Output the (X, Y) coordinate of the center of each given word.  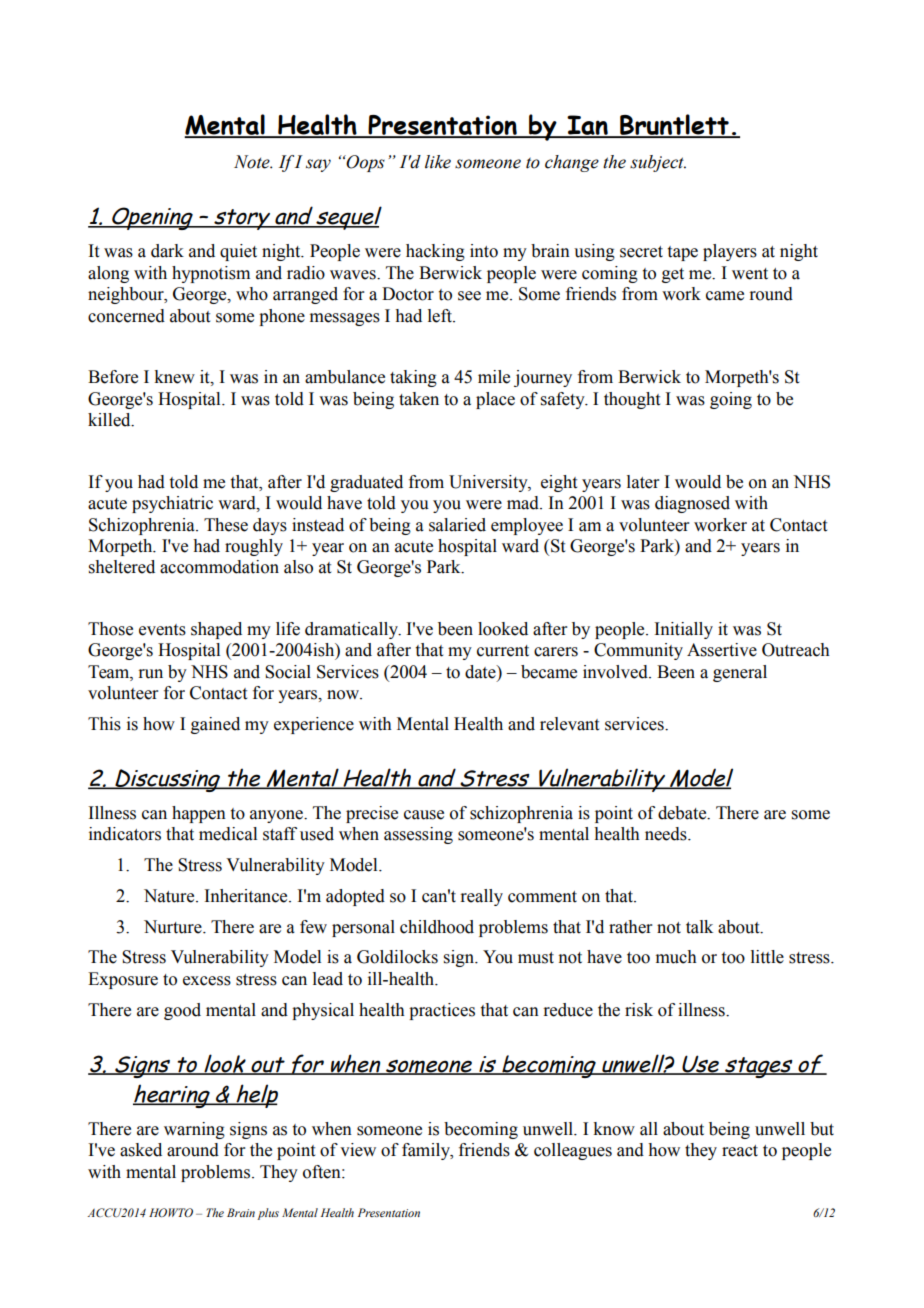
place (495, 400)
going (731, 400)
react (740, 1151)
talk (699, 927)
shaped (216, 630)
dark (167, 251)
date (481, 672)
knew (174, 377)
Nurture (174, 927)
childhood (437, 927)
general (740, 673)
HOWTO (171, 1212)
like (438, 162)
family (427, 1151)
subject (658, 163)
